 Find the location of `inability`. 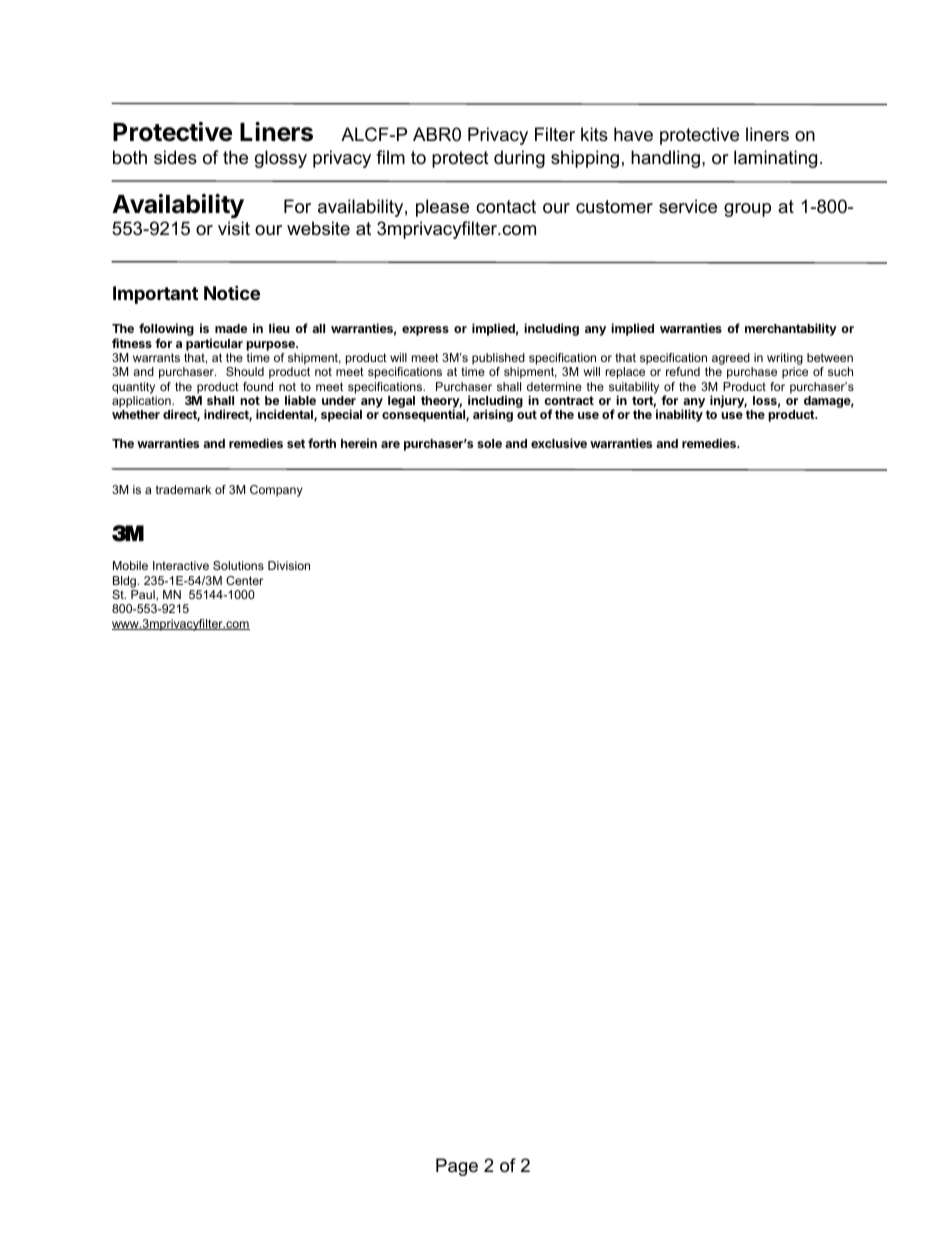

inability is located at coordinates (679, 415).
